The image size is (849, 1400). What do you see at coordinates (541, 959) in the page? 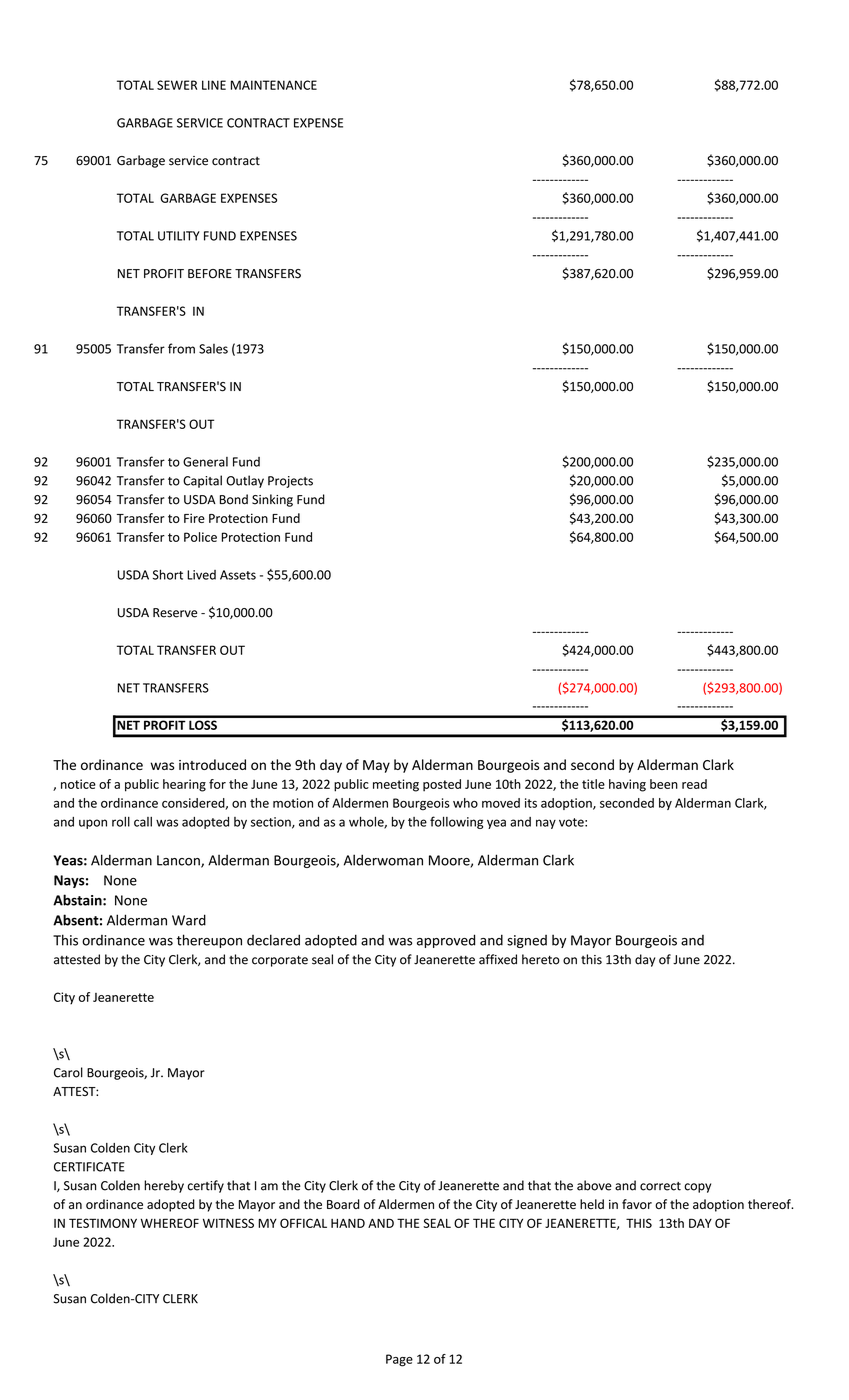
I see `hereto` at bounding box center [541, 959].
